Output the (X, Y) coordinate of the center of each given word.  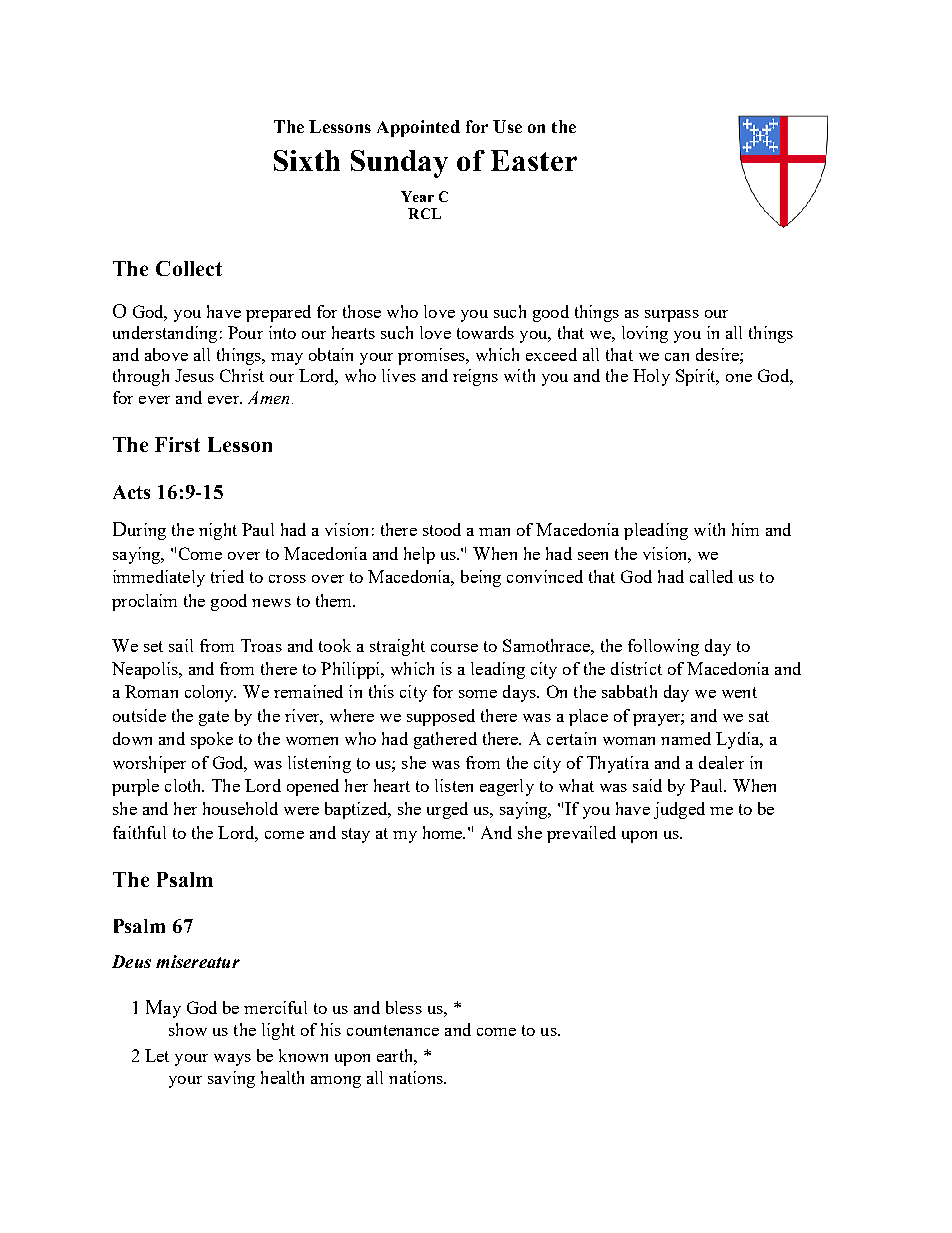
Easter (534, 160)
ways (232, 1060)
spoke (212, 740)
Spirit (697, 377)
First (177, 444)
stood (442, 529)
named (686, 738)
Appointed (418, 128)
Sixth (307, 160)
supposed (441, 717)
